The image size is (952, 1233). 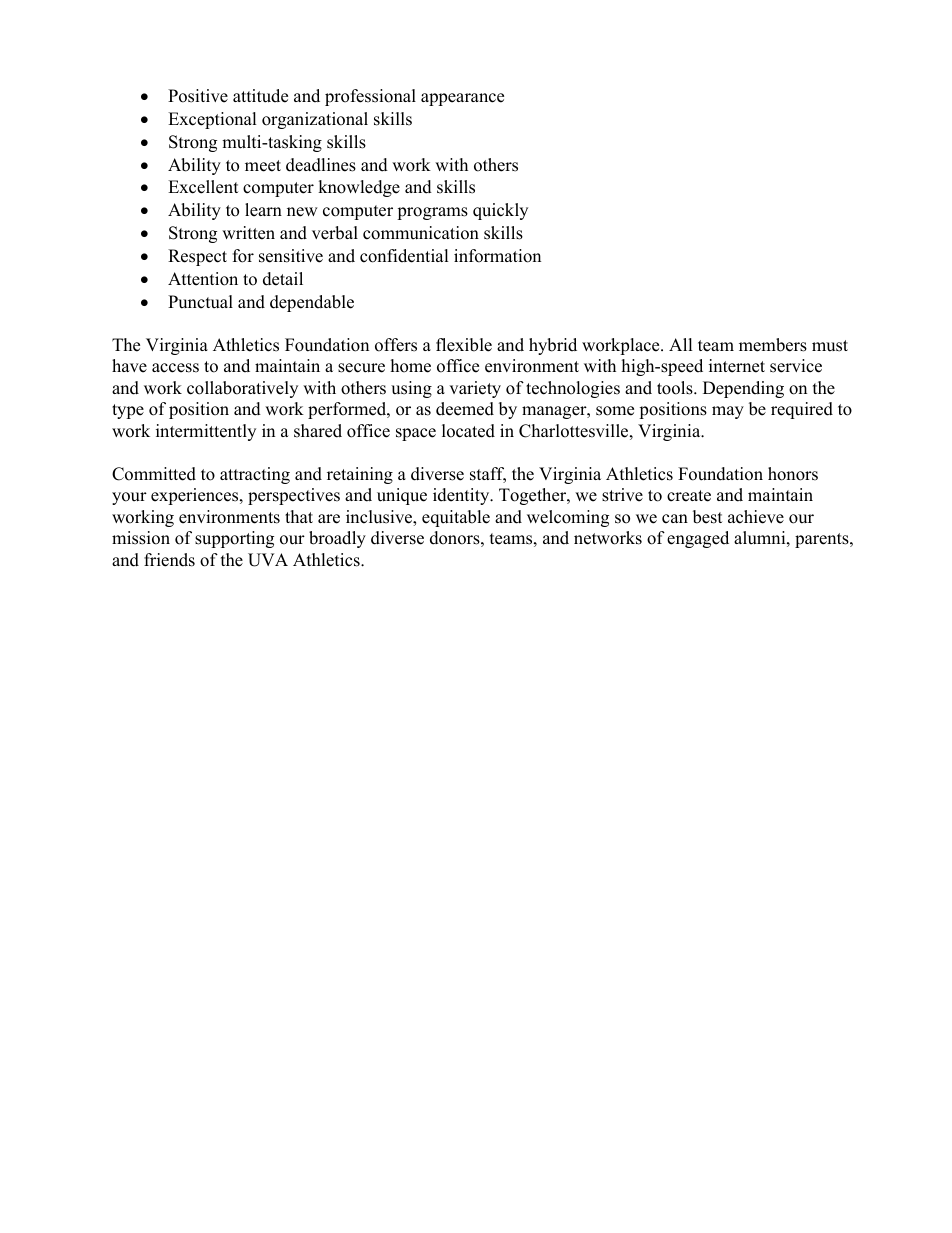 I want to click on Excellent, so click(x=203, y=187).
